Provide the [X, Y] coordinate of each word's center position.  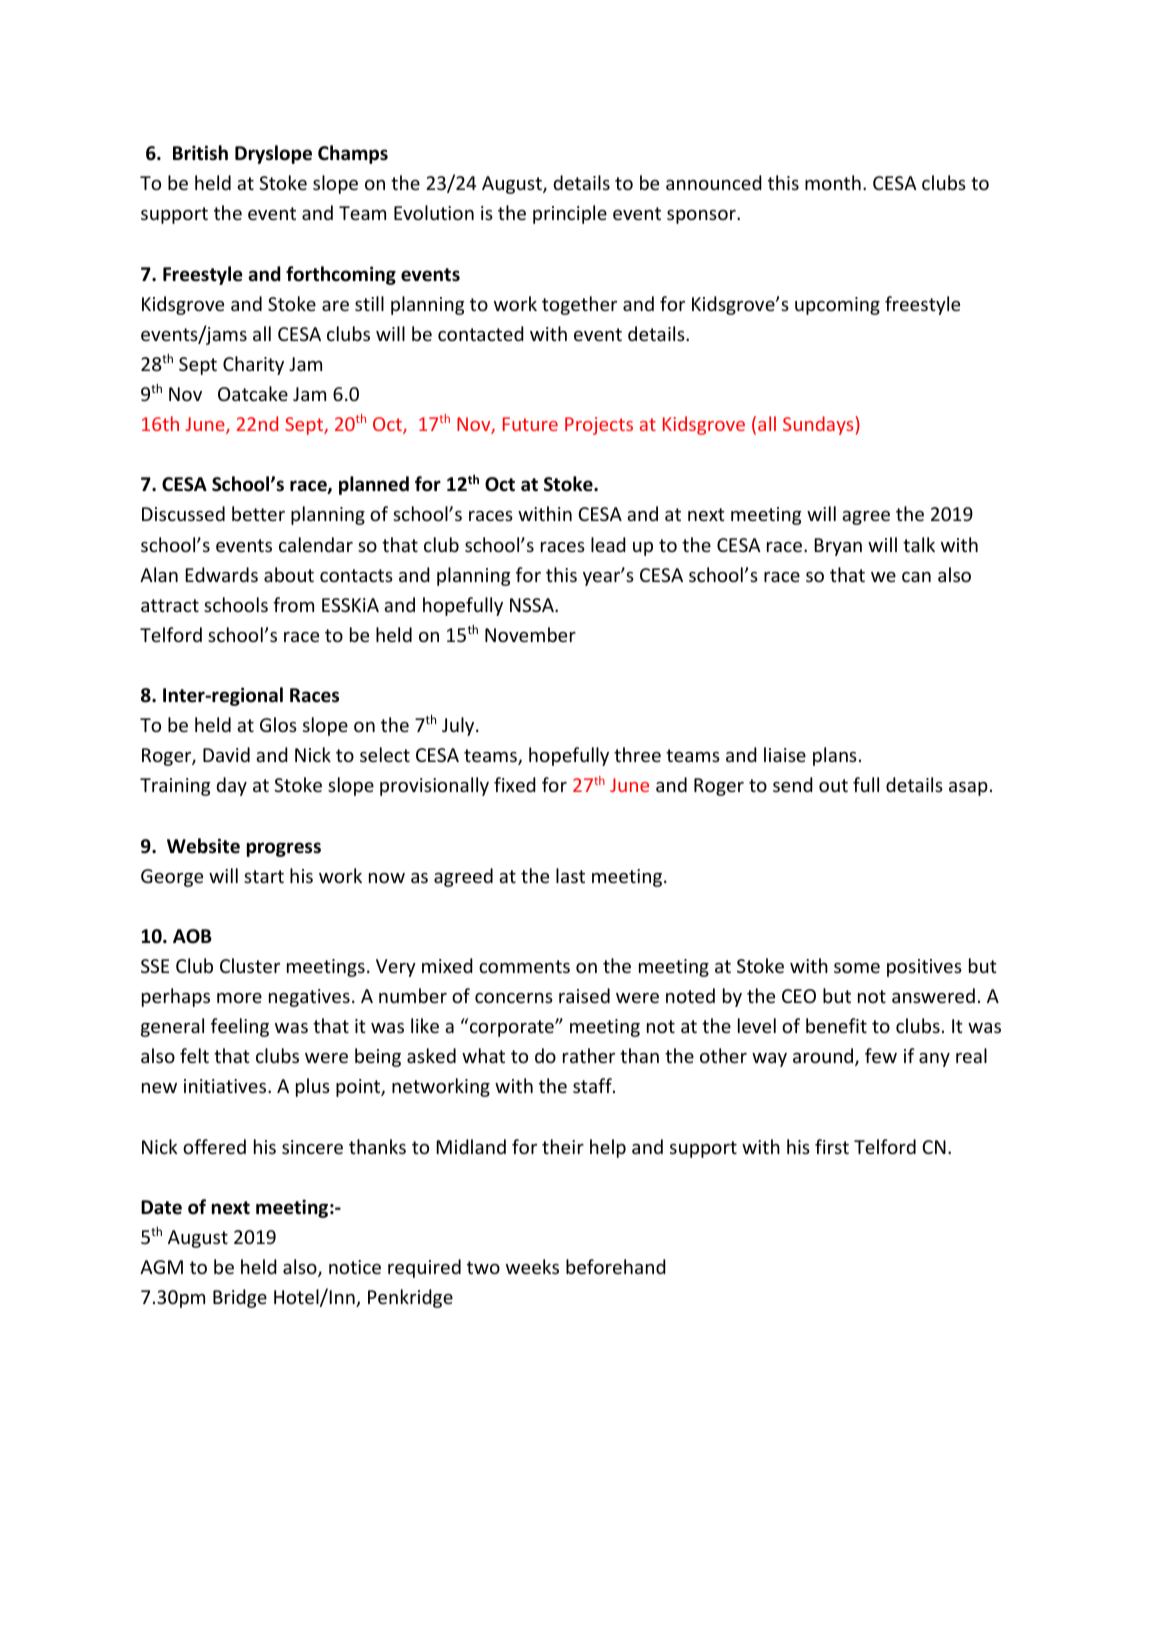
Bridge [240, 1298]
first [832, 1146]
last [570, 875]
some [857, 968]
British [200, 153]
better [258, 513]
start [264, 876]
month [833, 182]
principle [570, 214]
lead [608, 544]
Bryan [838, 547]
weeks [532, 1266]
